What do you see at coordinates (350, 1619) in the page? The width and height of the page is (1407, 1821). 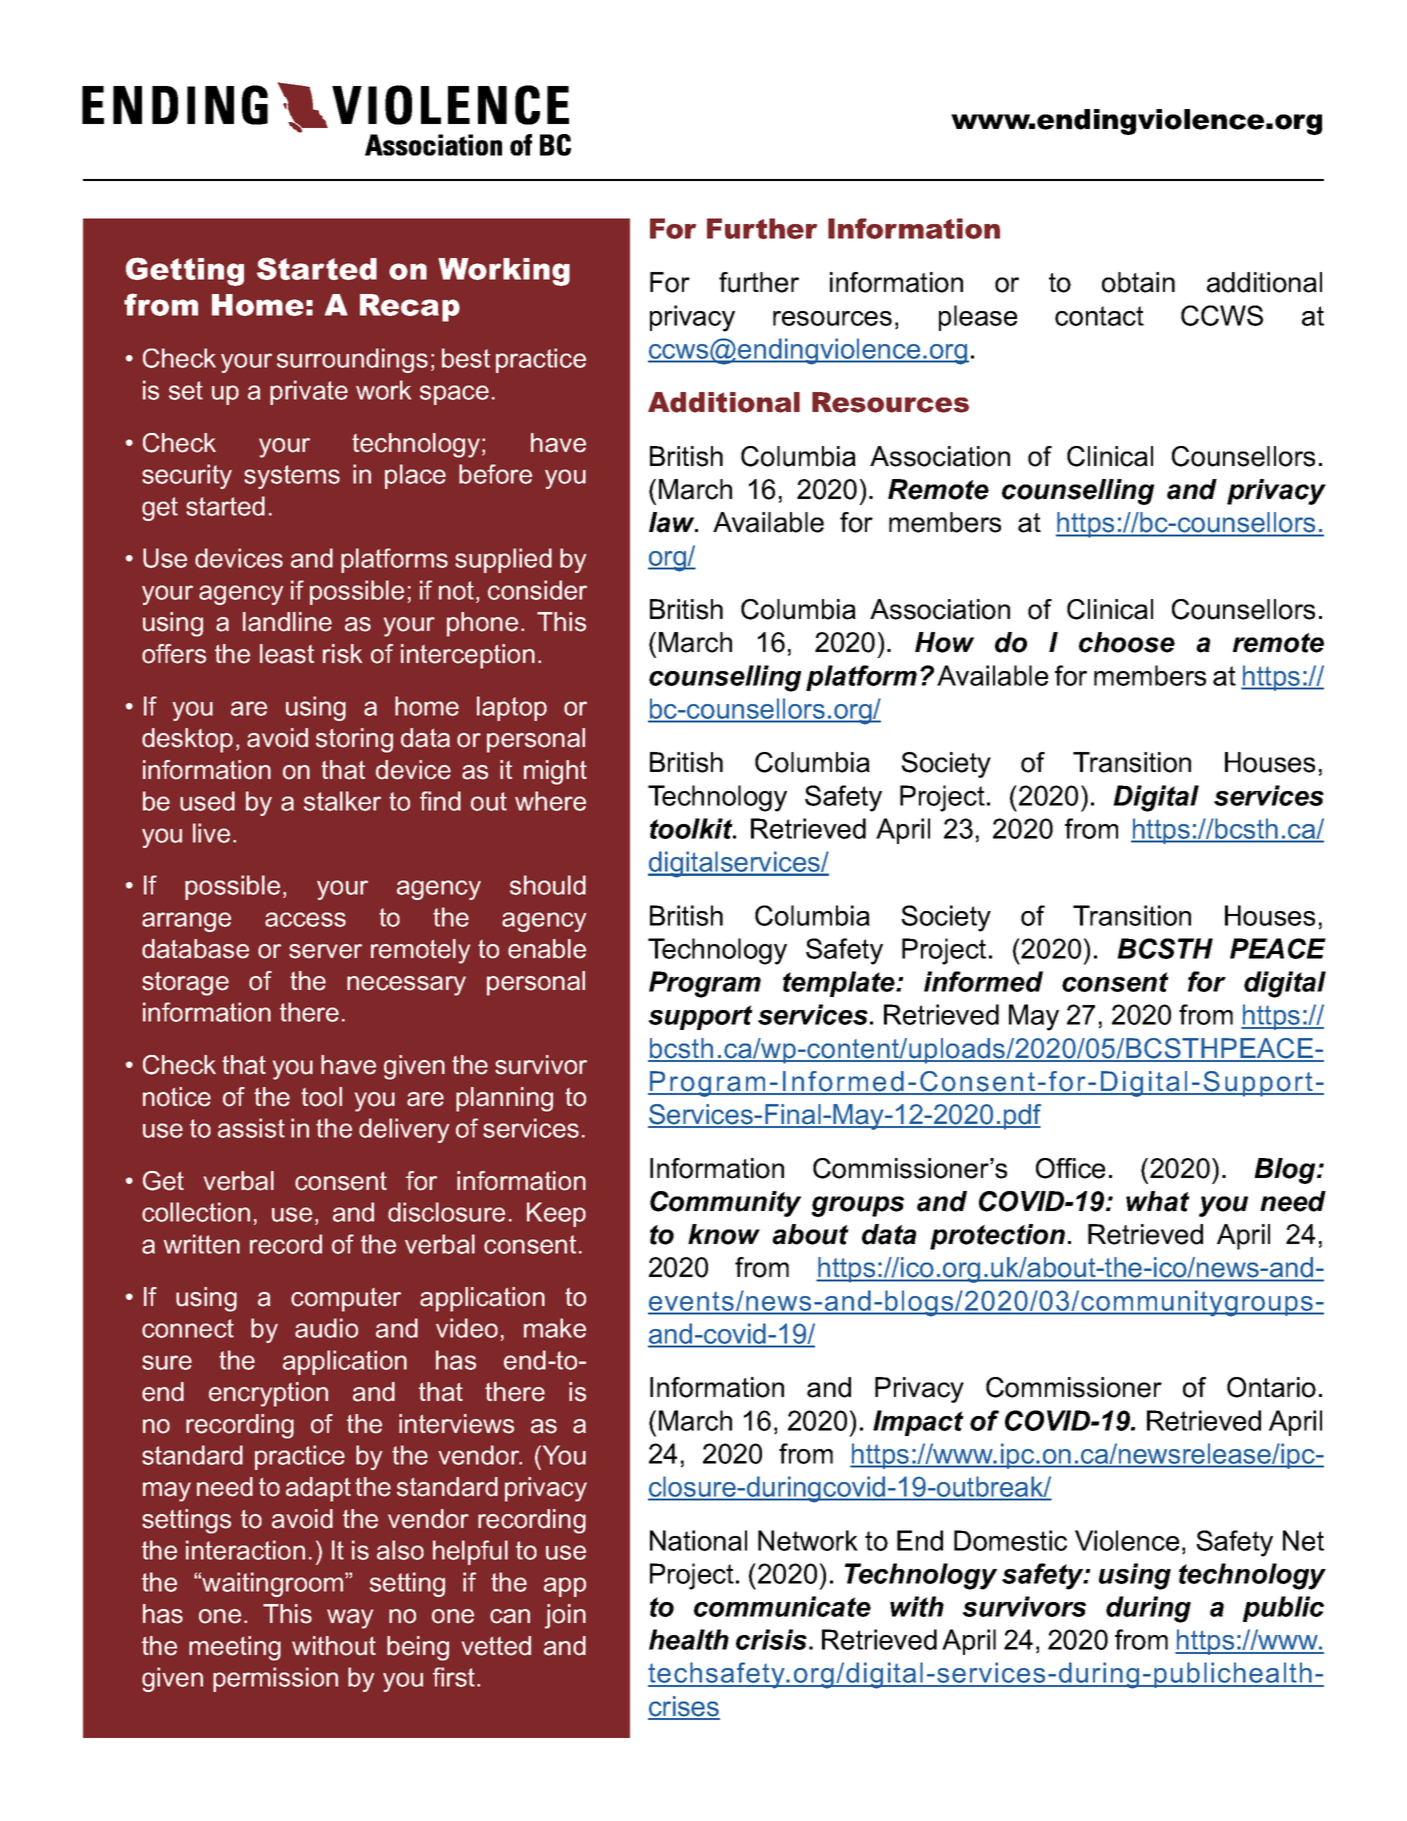 I see `way` at bounding box center [350, 1619].
